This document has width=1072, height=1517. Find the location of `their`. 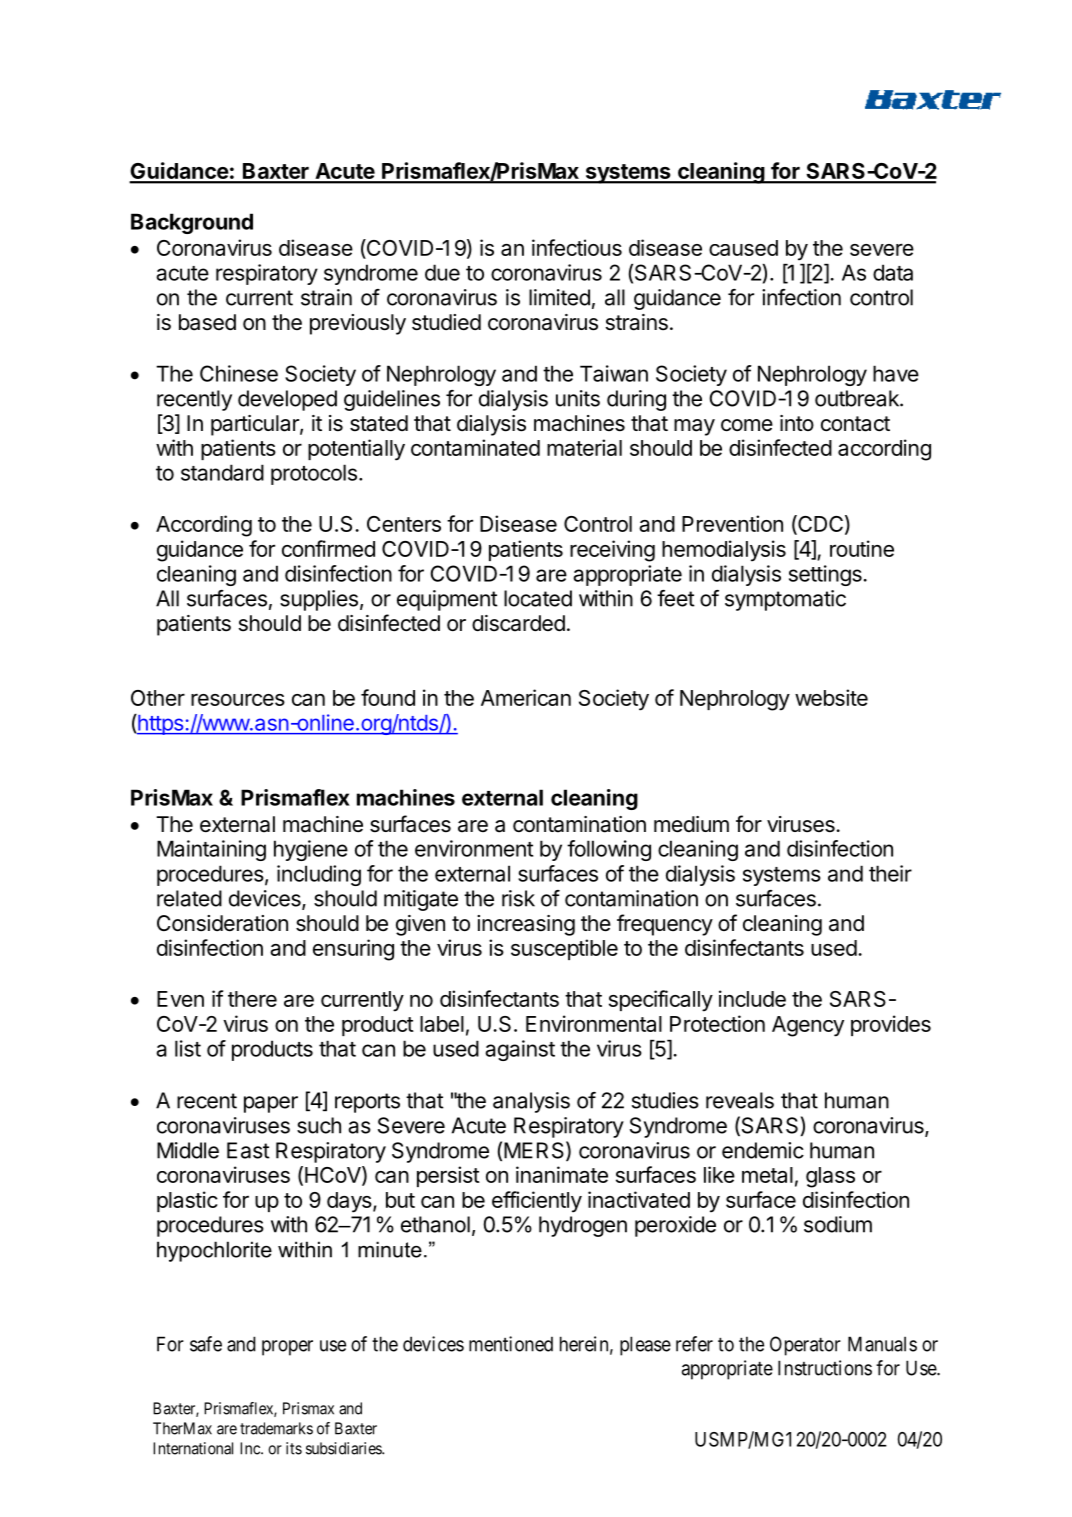

their is located at coordinates (890, 873).
